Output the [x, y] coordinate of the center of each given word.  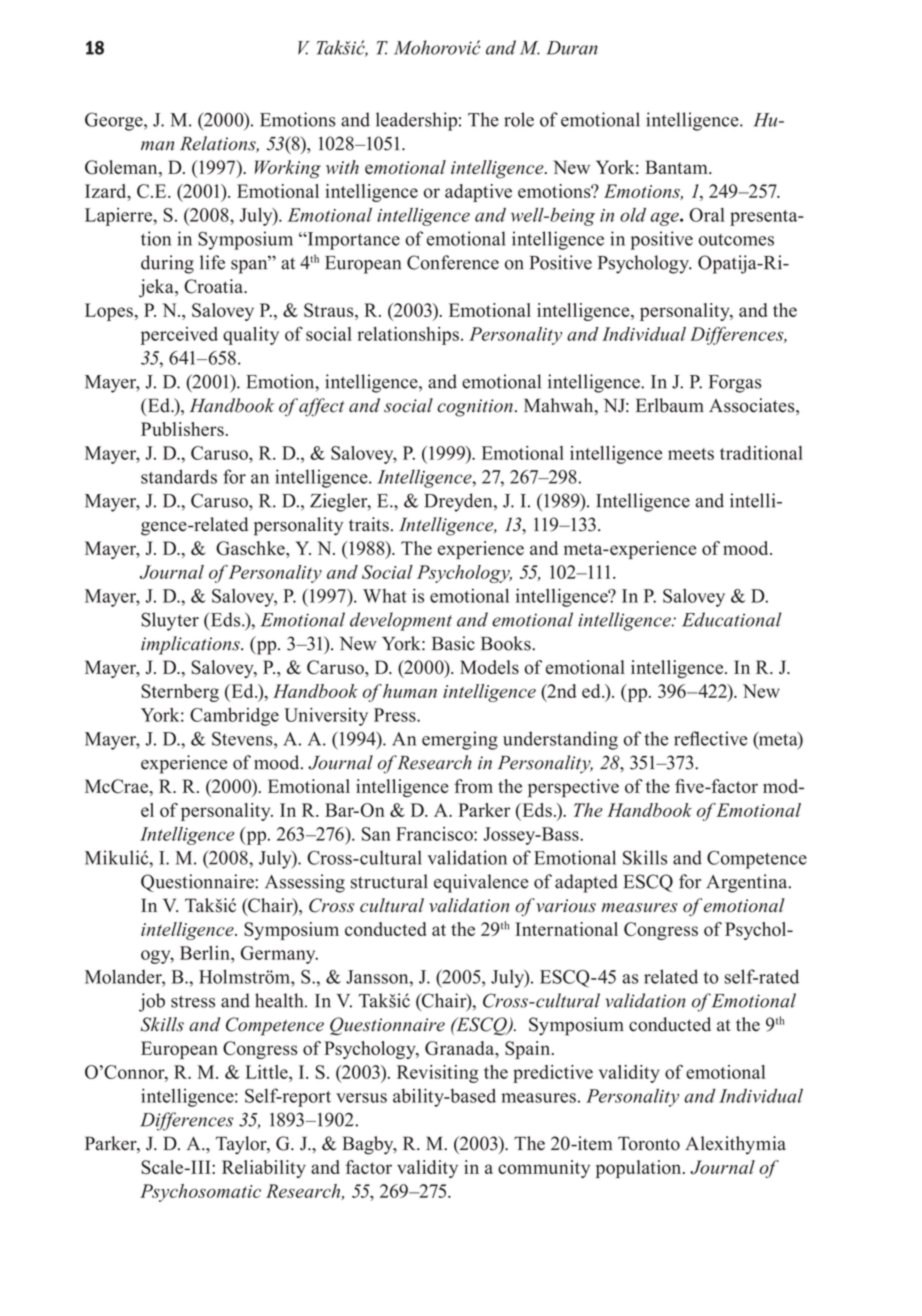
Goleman [122, 168]
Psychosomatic [200, 1193]
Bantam [677, 167]
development [401, 621]
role [519, 119]
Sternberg [180, 693]
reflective [710, 738]
